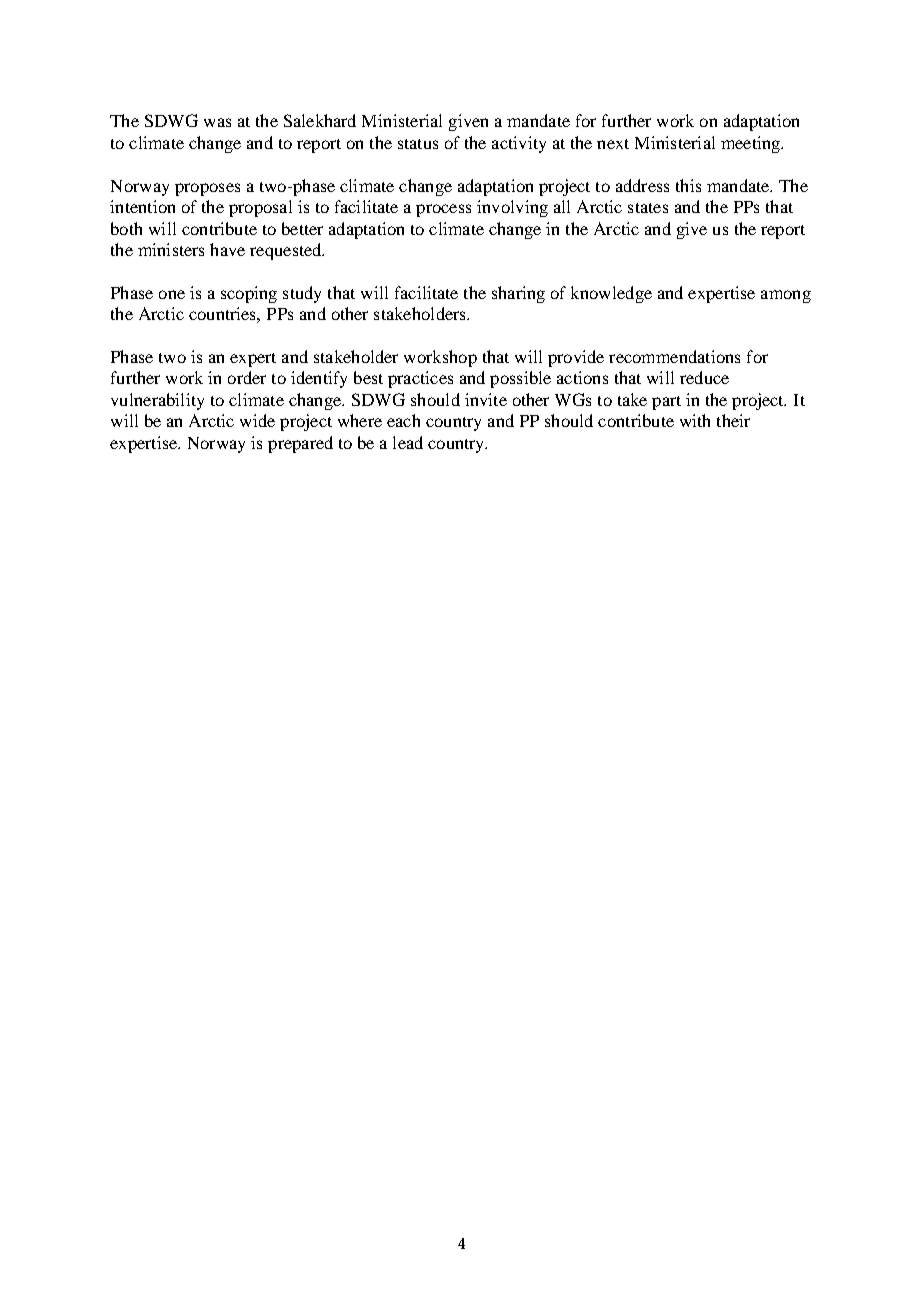 This screenshot has height=1308, width=924. I want to click on among, so click(786, 296).
